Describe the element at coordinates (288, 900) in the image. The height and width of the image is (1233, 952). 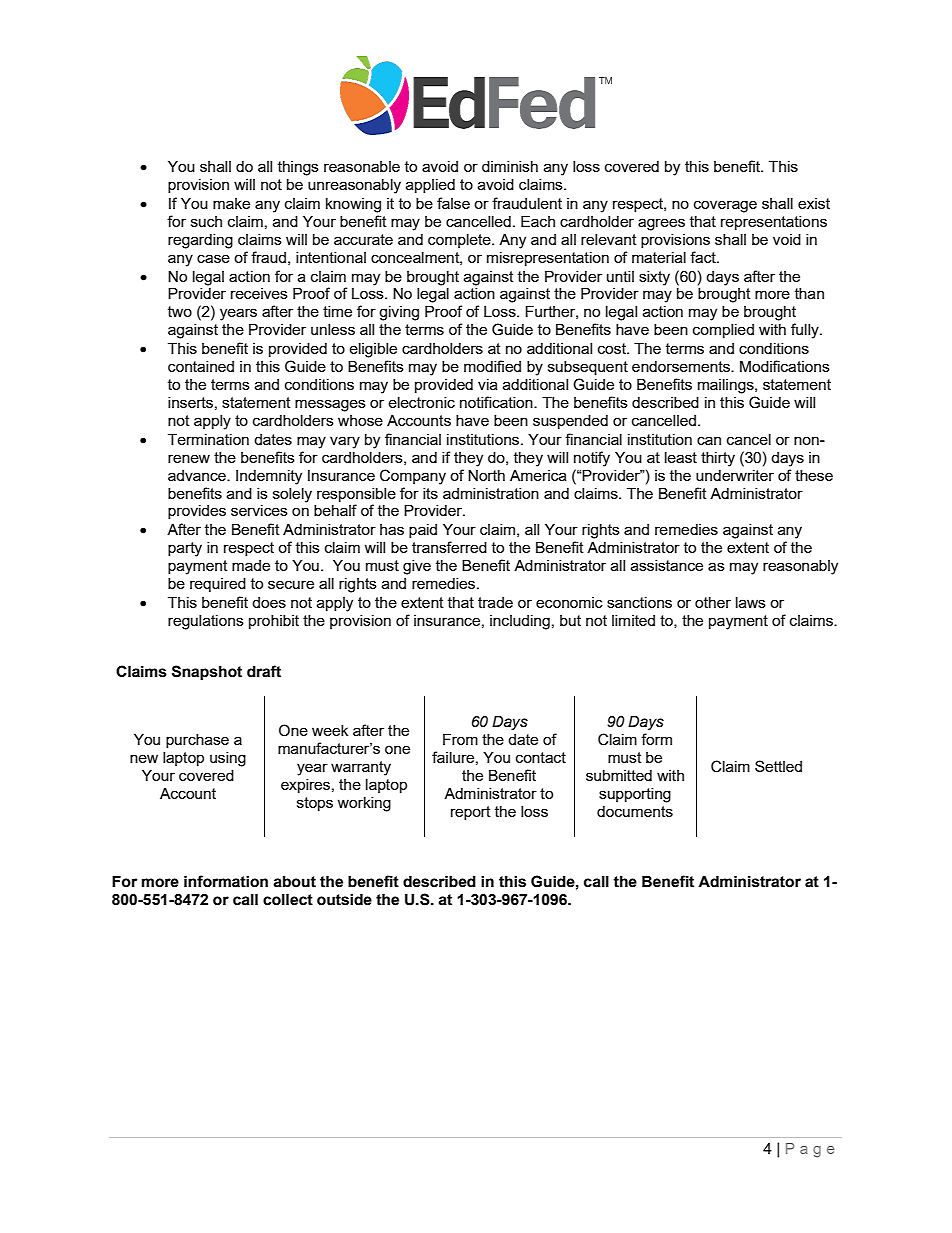
I see `collect` at that location.
